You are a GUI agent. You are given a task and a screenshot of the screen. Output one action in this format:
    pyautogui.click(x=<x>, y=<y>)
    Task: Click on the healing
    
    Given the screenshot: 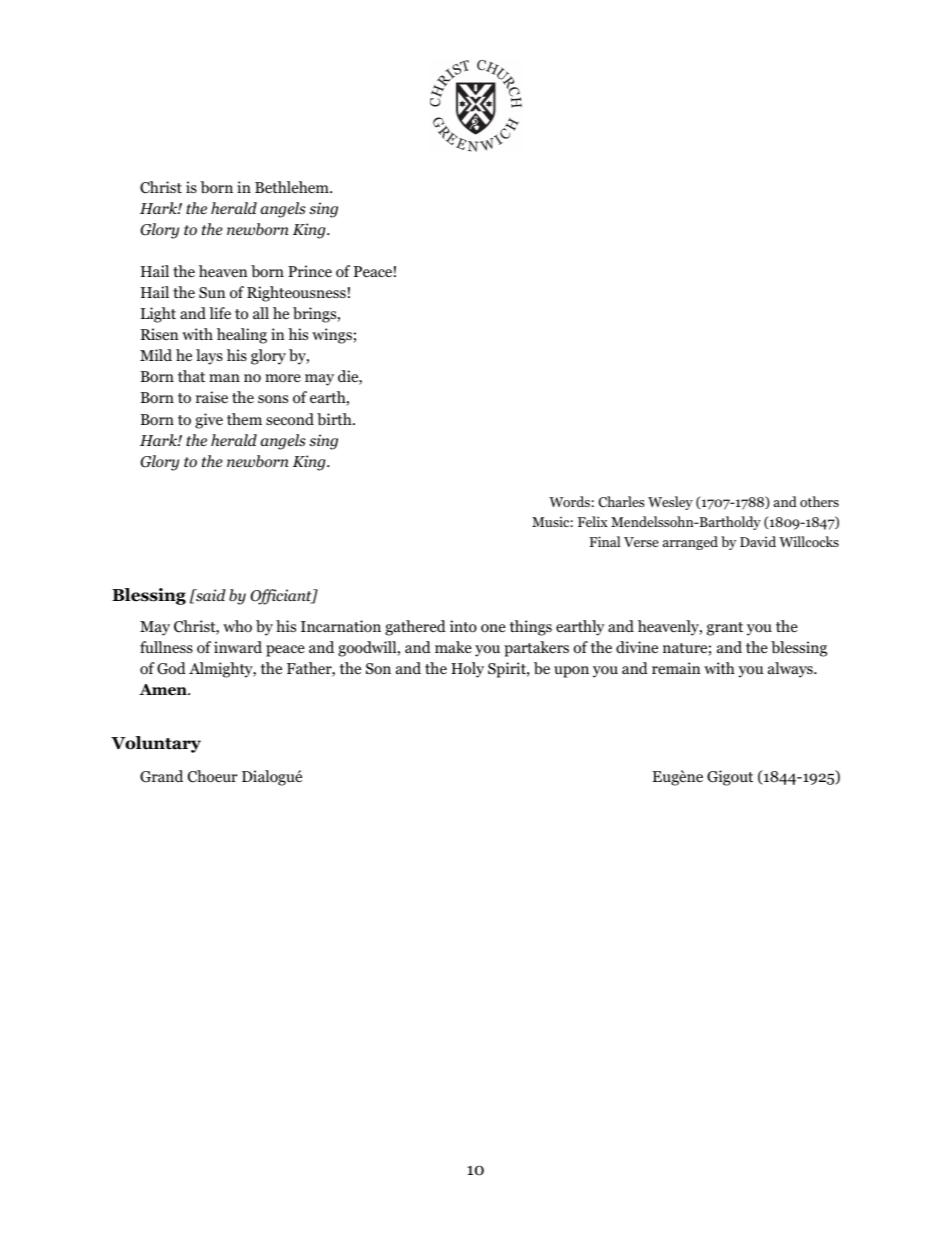 What is the action you would take?
    pyautogui.click(x=242, y=336)
